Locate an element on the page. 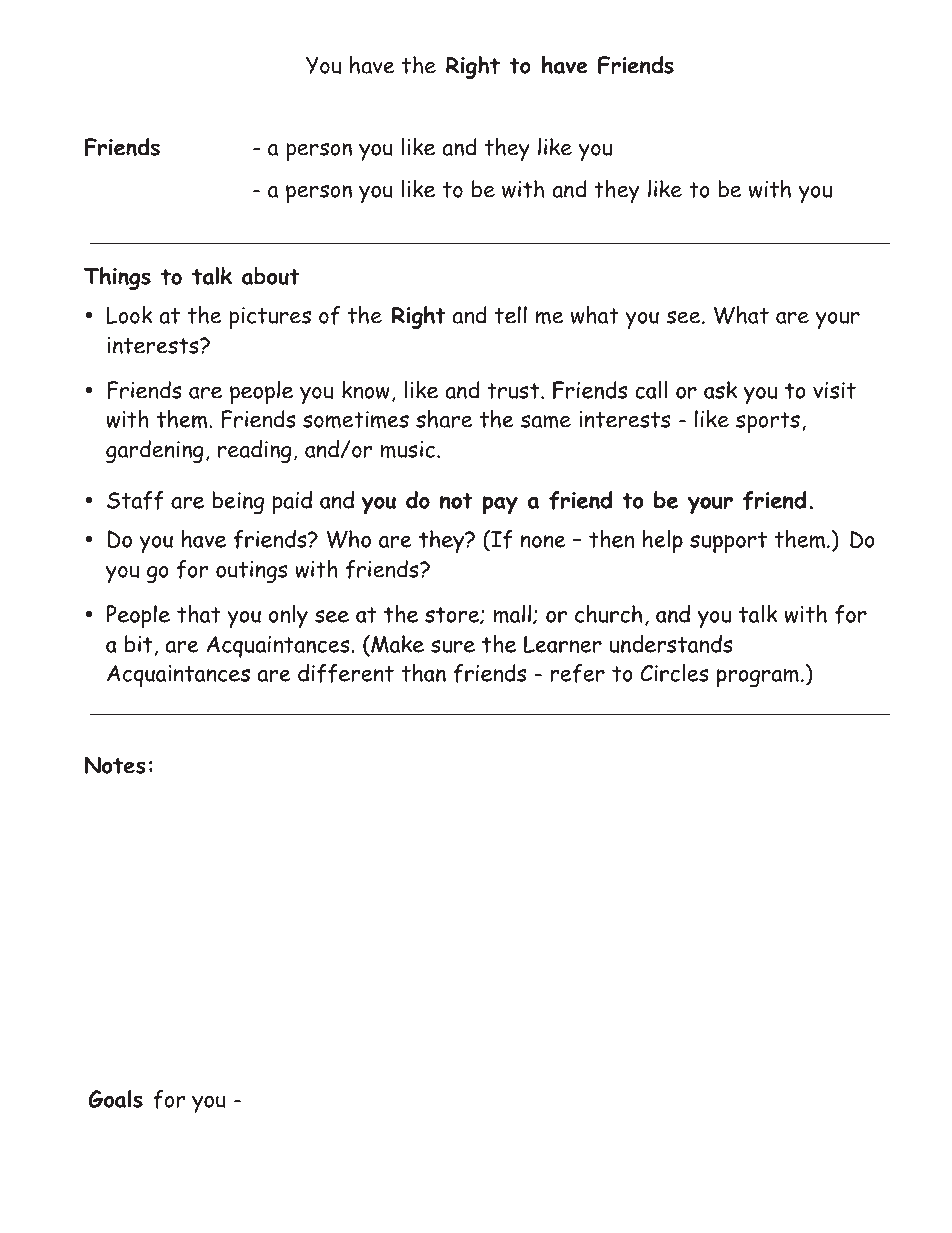 This document has height=1233, width=952. being is located at coordinates (238, 502).
